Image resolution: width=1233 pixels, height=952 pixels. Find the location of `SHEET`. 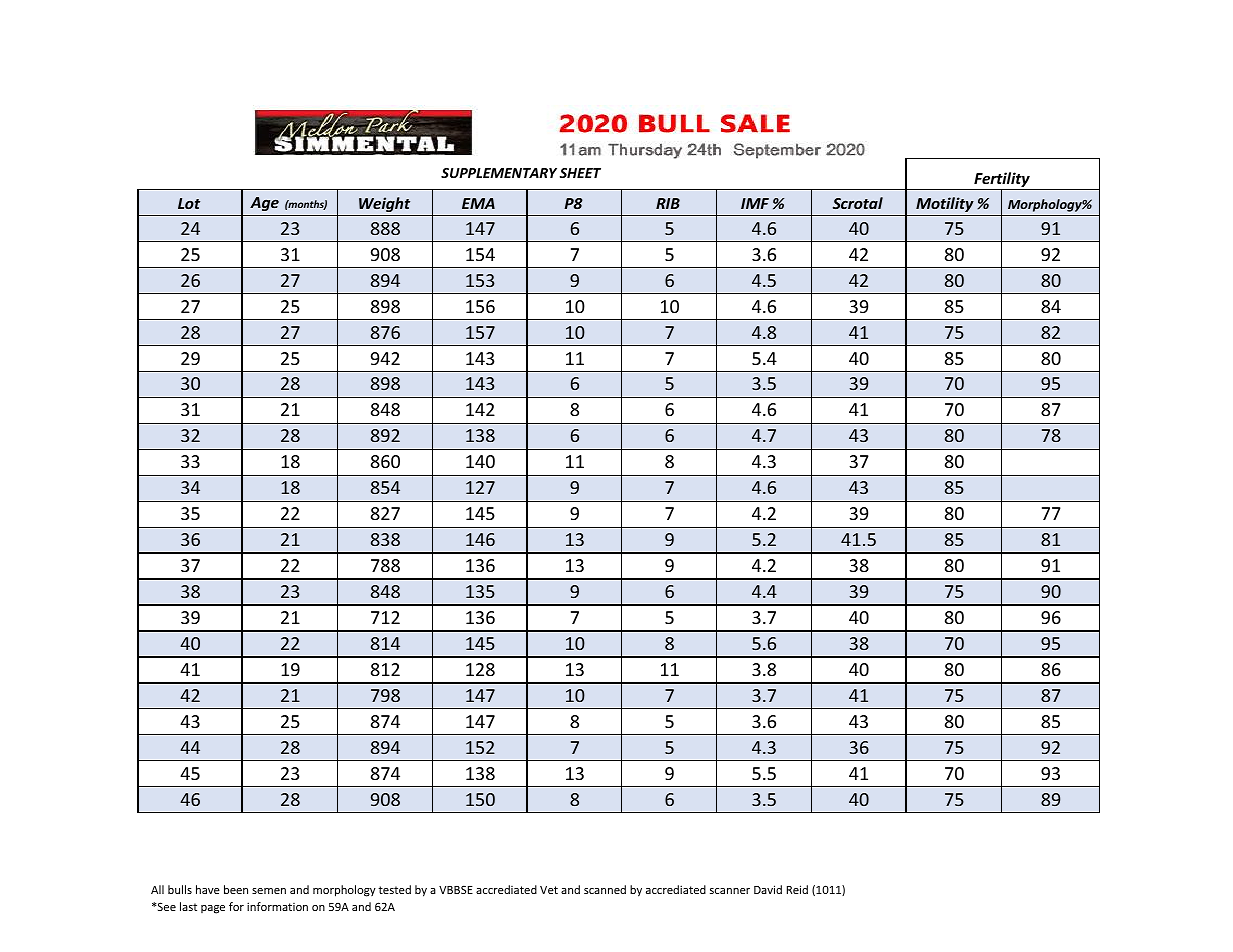

SHEET is located at coordinates (580, 173).
